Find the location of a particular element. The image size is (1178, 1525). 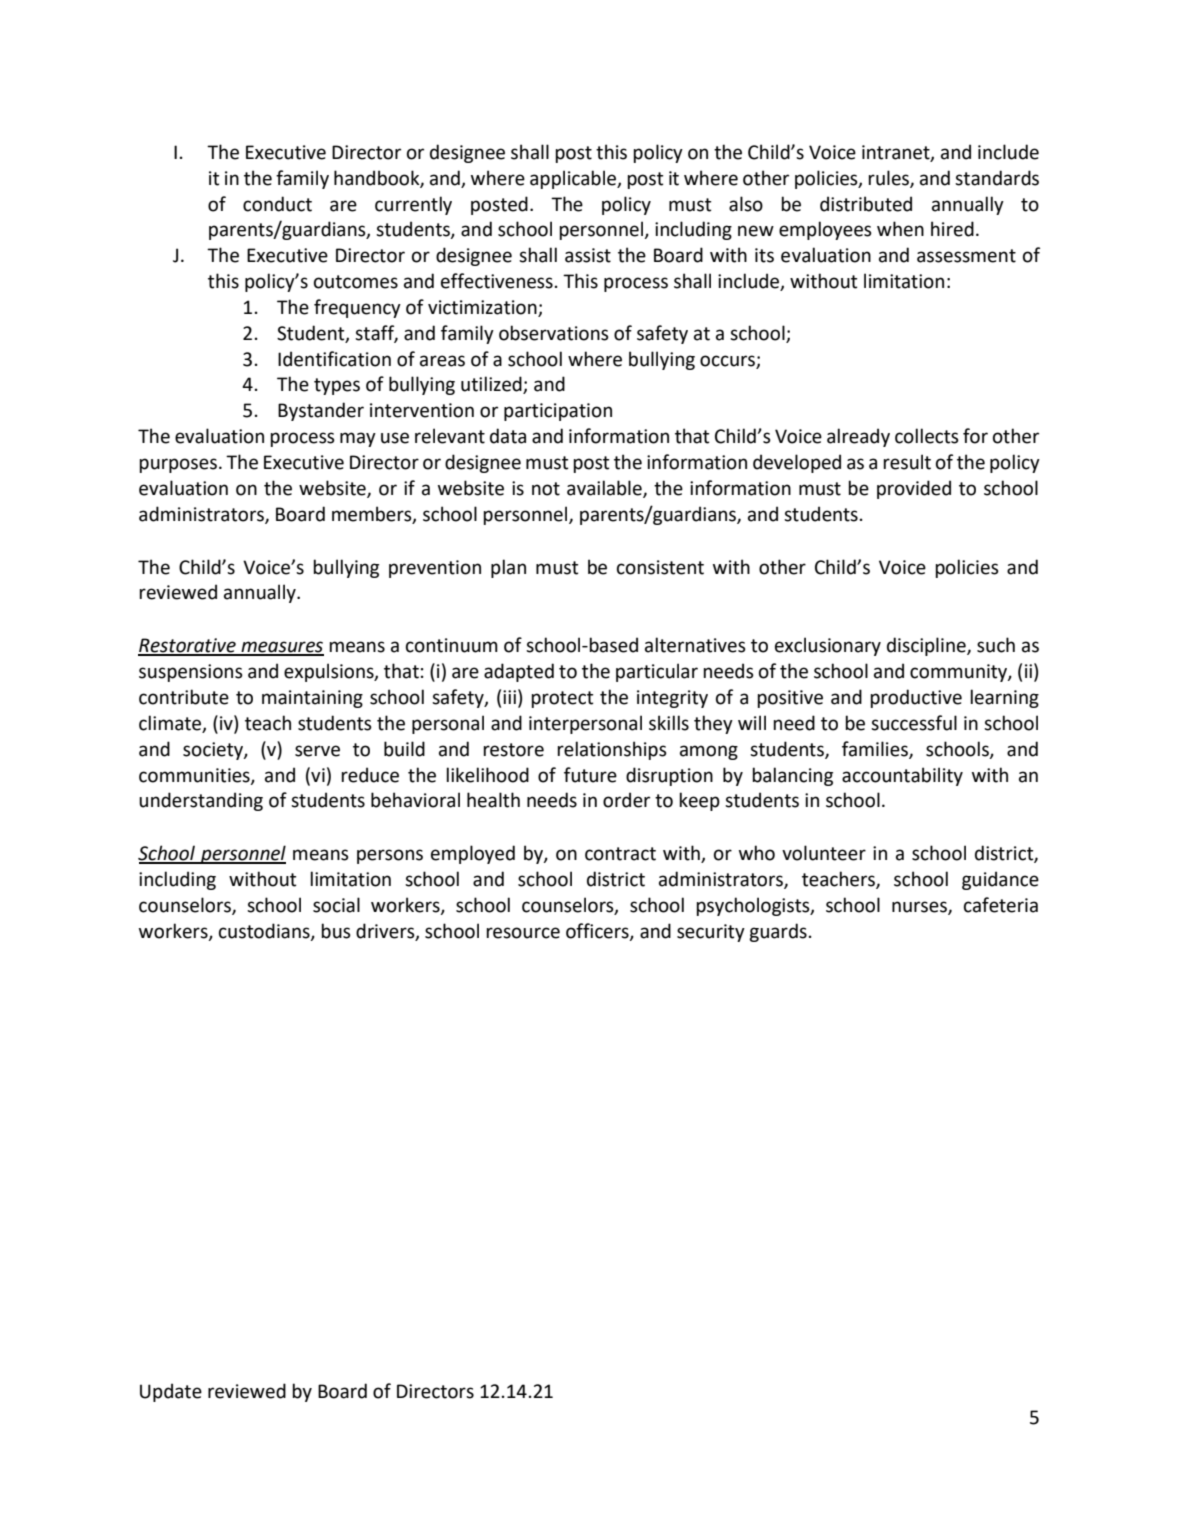

measures is located at coordinates (281, 648).
